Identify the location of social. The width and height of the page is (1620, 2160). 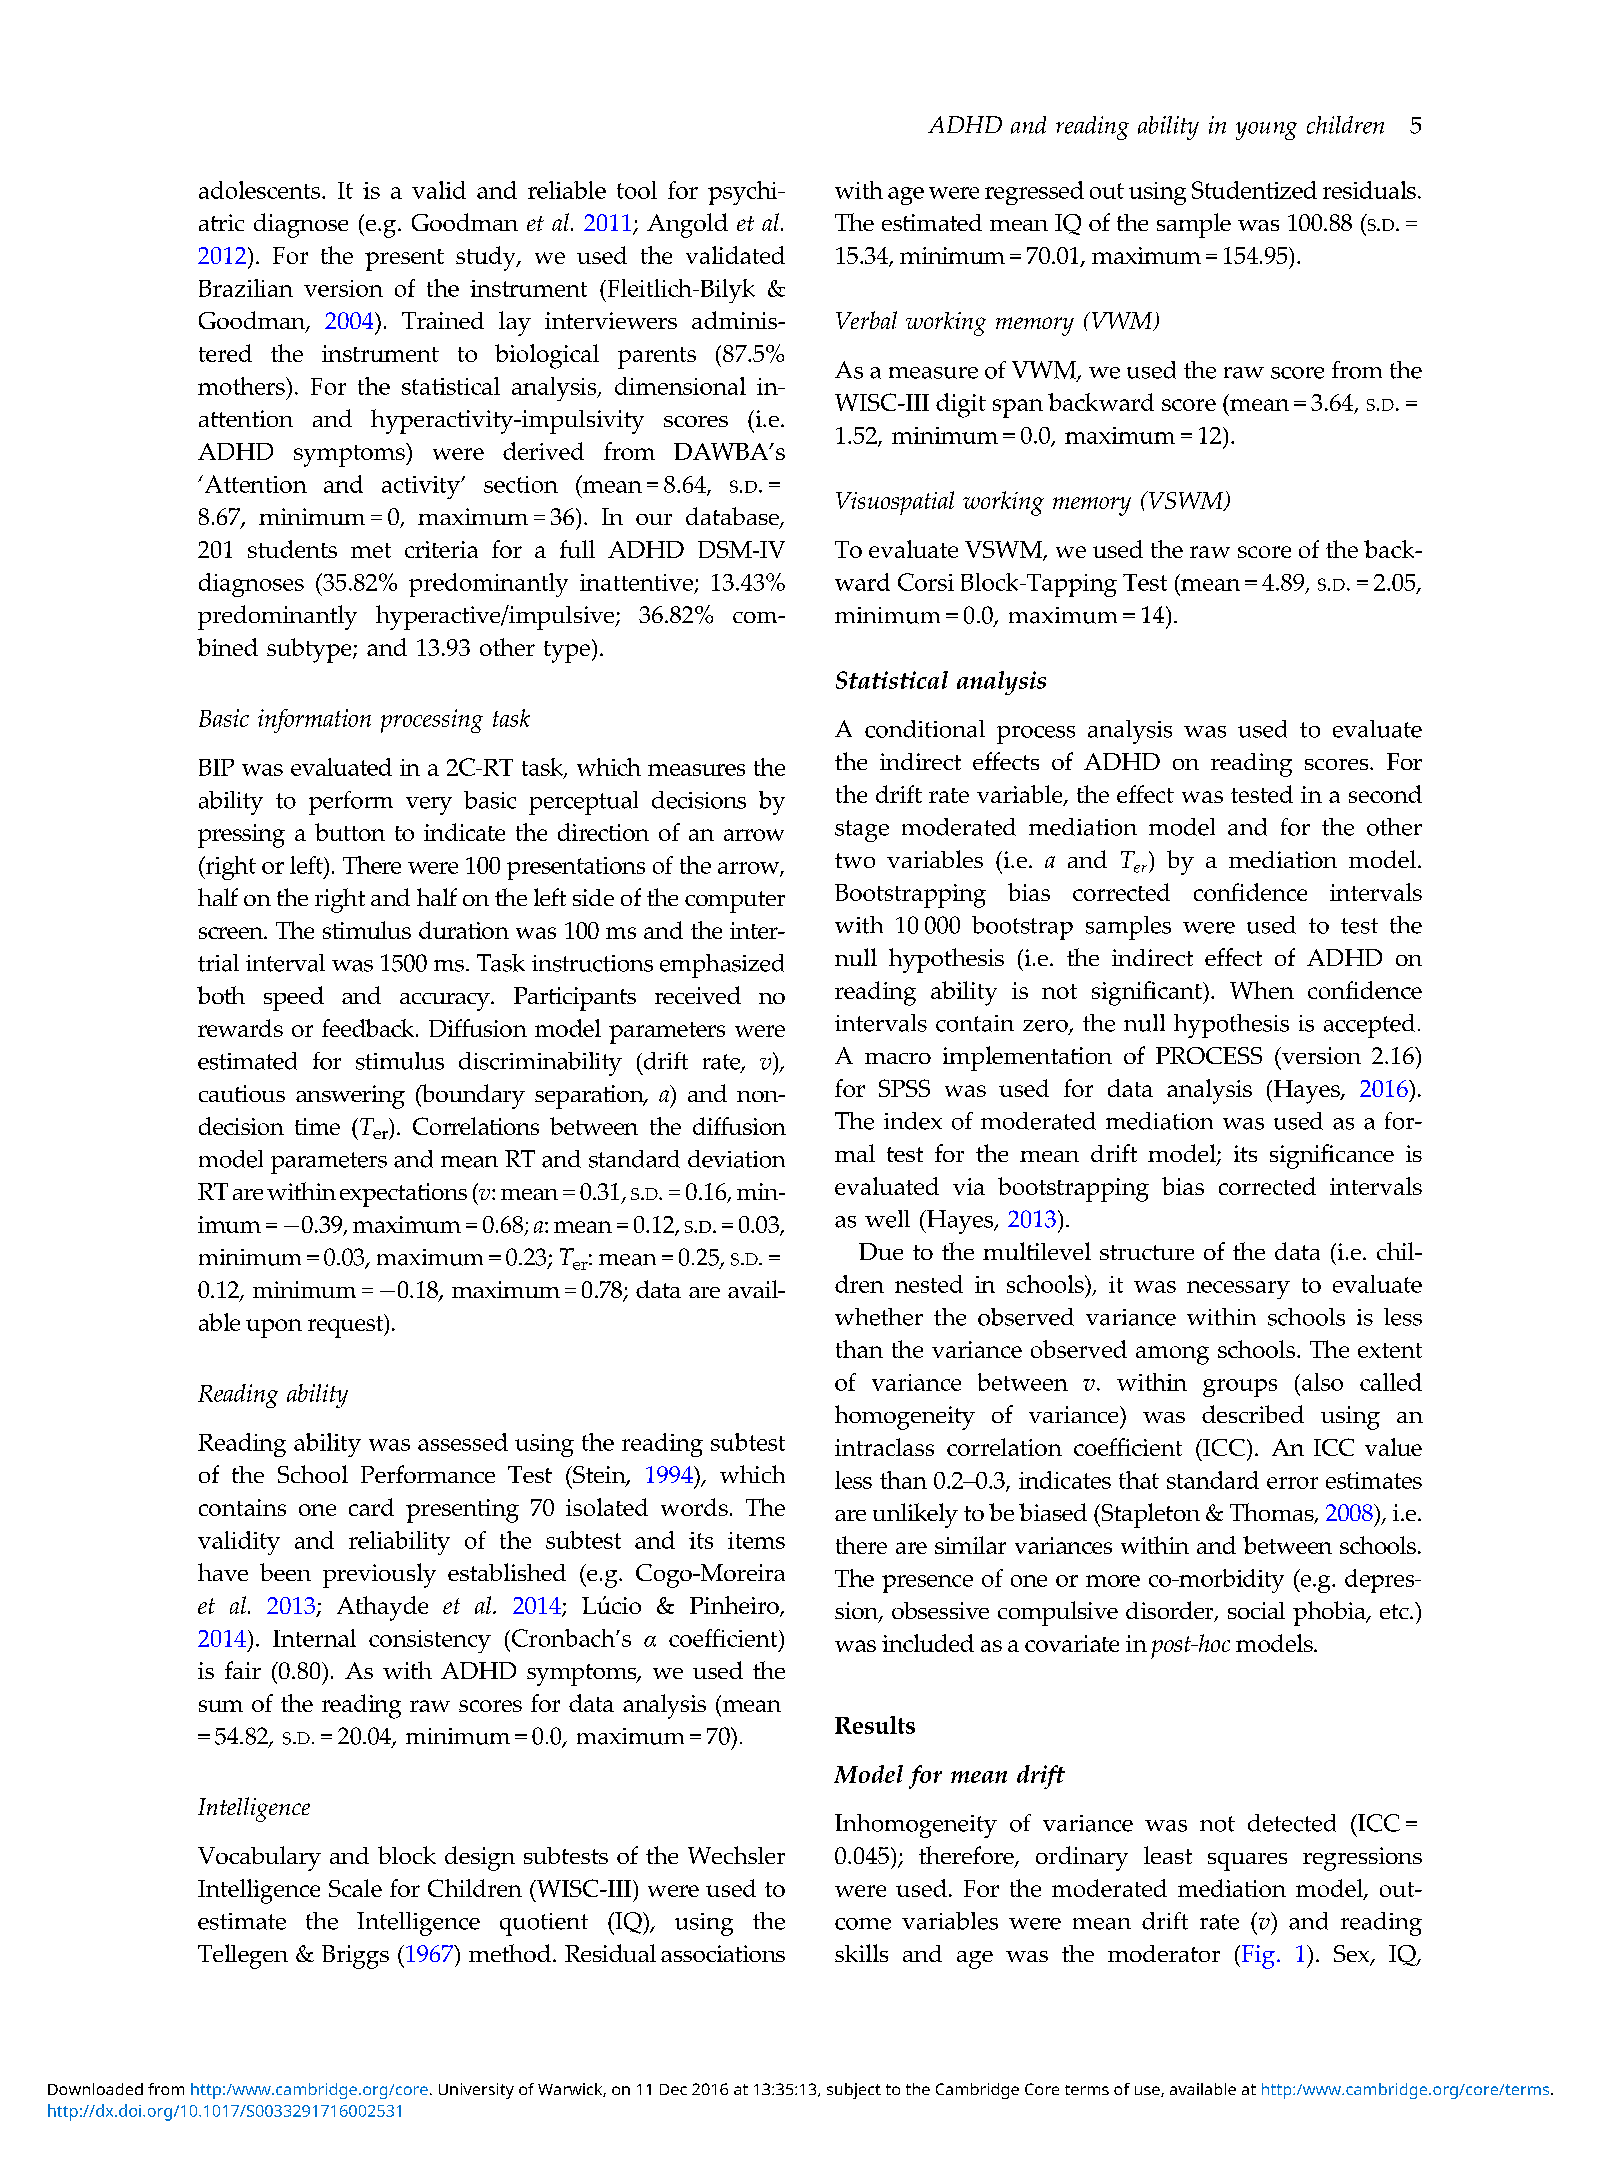
(1256, 1610).
